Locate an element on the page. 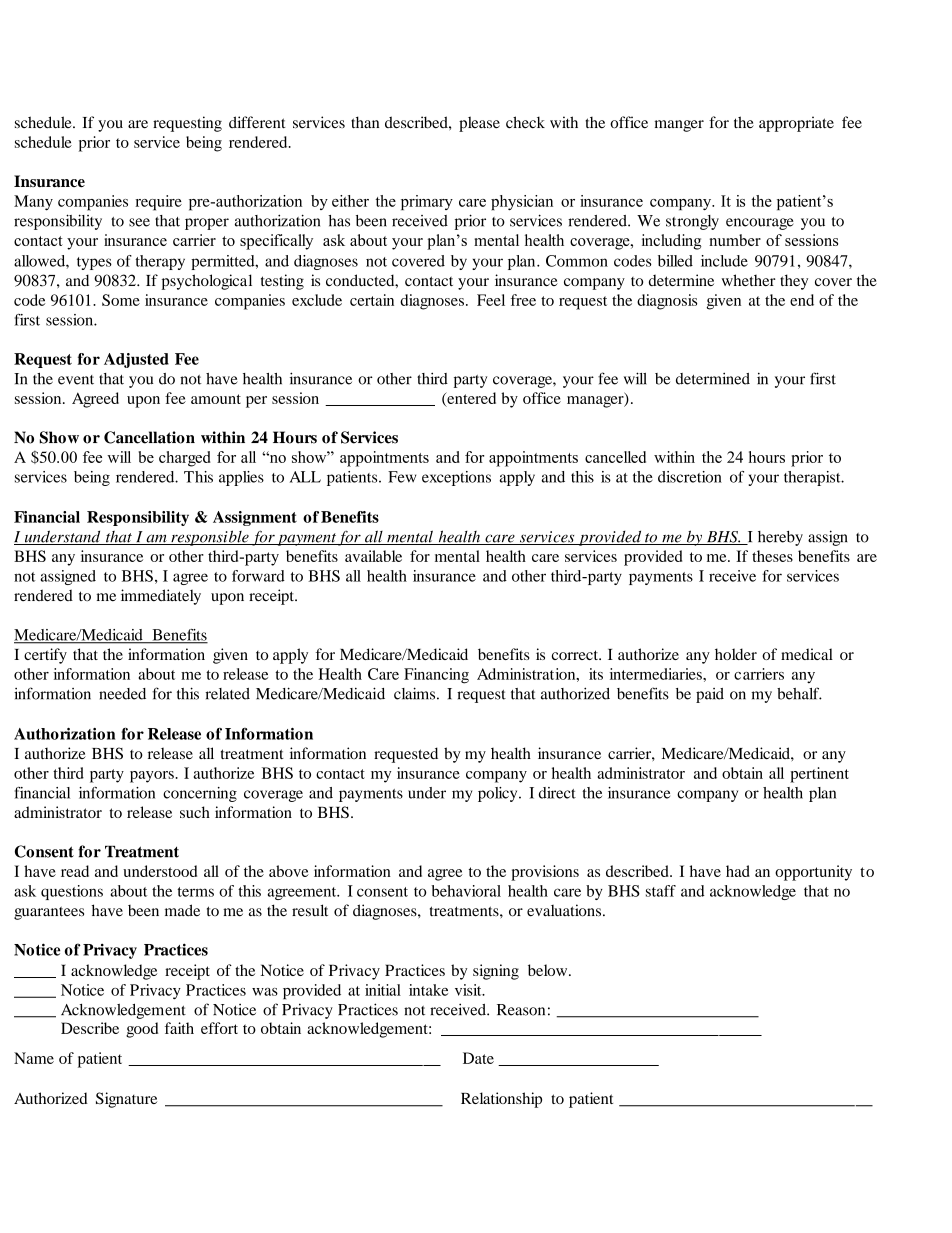 The image size is (952, 1233). Few is located at coordinates (402, 477).
